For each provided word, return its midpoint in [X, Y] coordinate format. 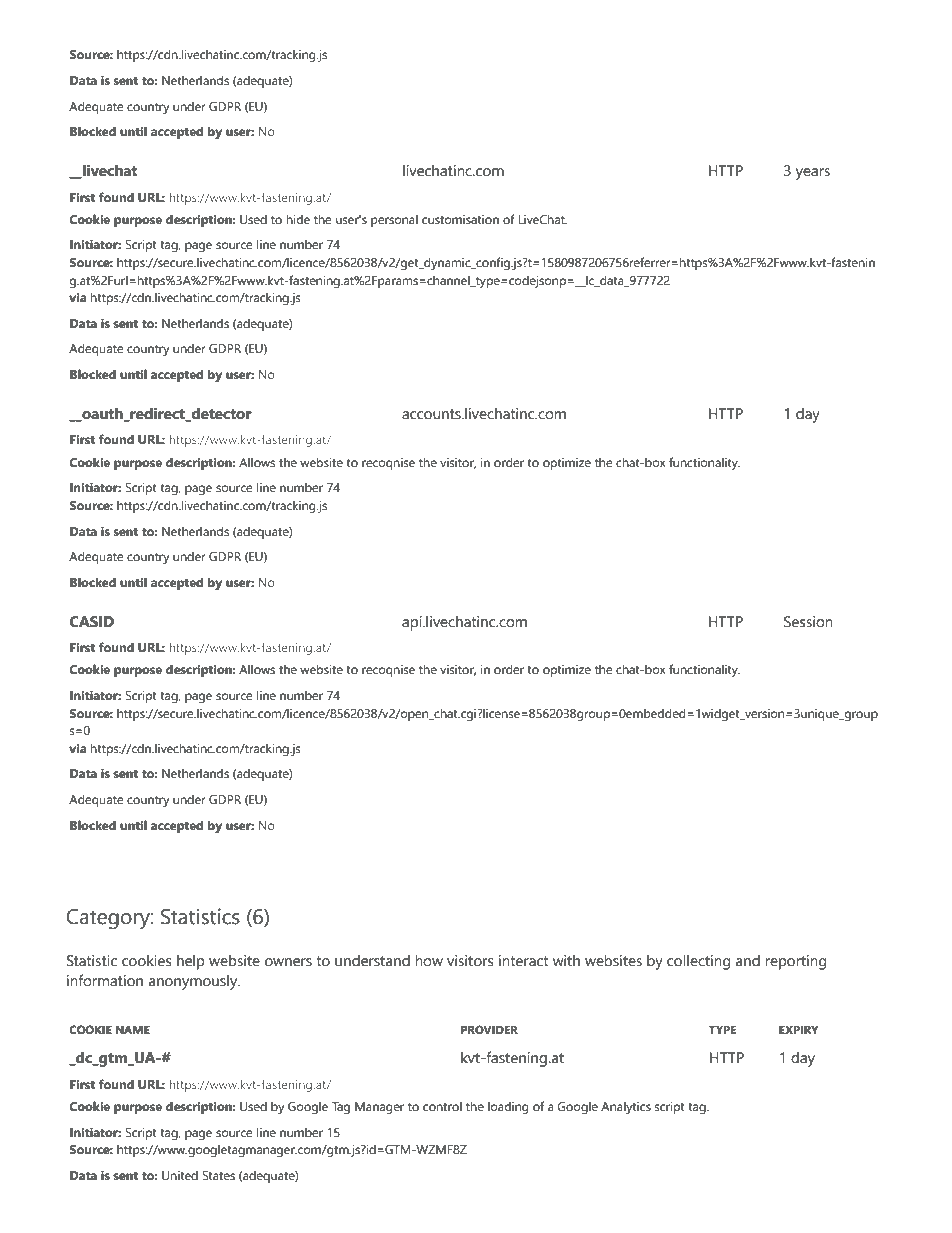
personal [394, 221]
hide [298, 219]
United [180, 1175]
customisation [460, 219]
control [442, 1106]
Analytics [626, 1108]
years [813, 174]
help [191, 962]
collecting [698, 962]
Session [808, 622]
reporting [795, 962]
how [429, 961]
